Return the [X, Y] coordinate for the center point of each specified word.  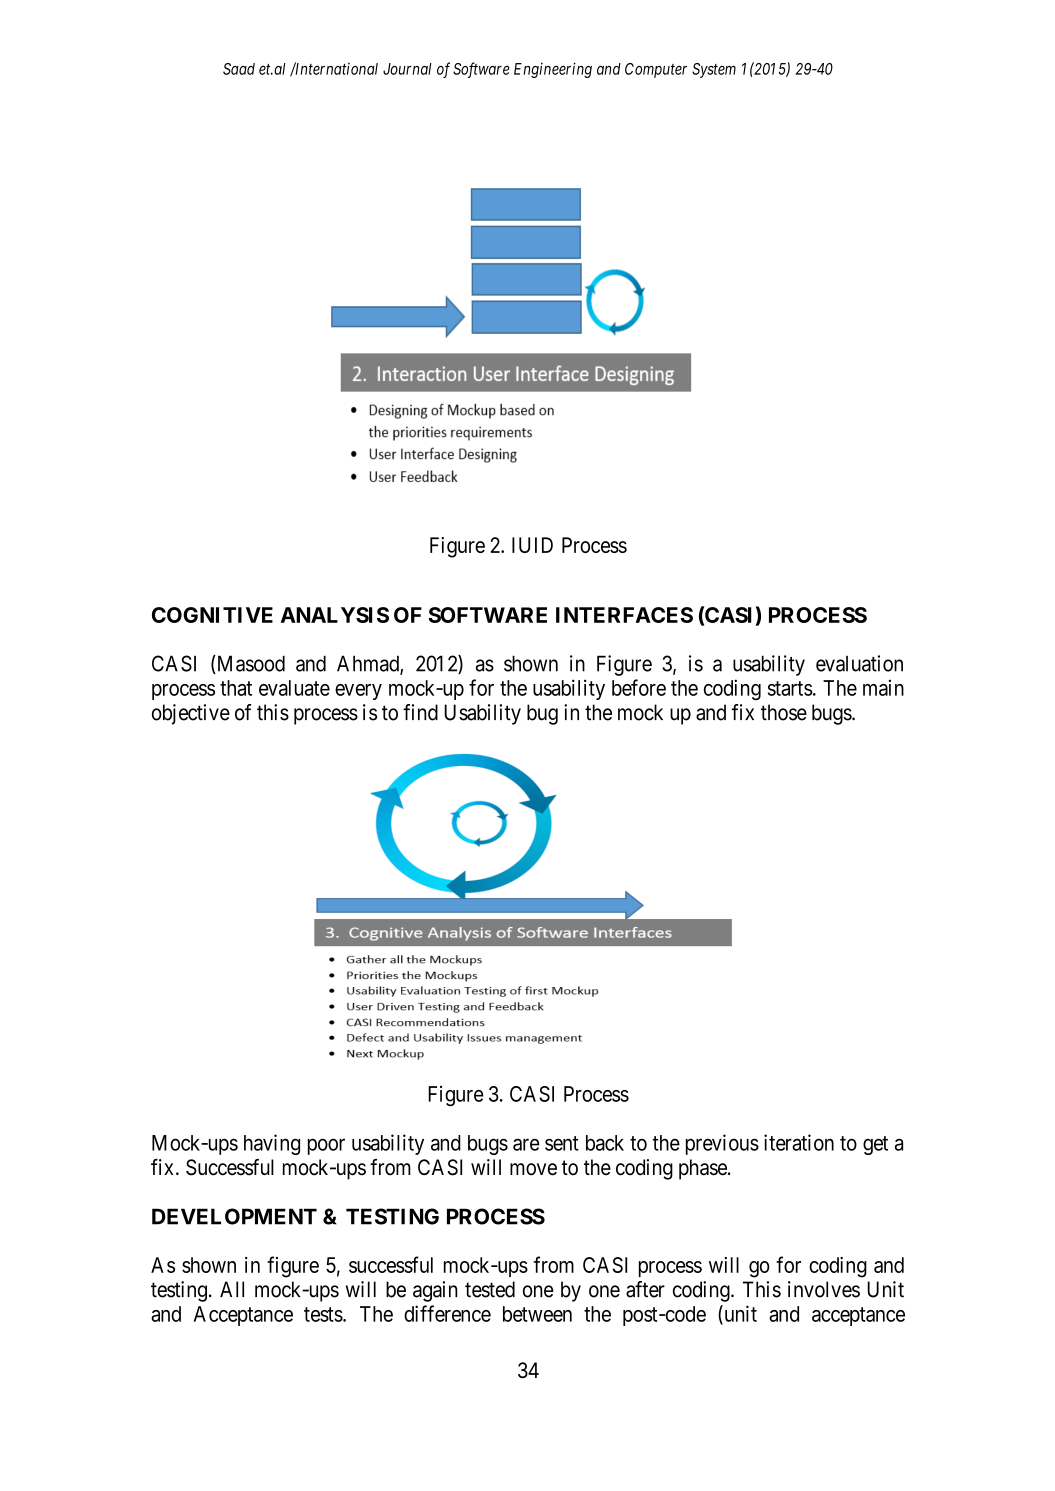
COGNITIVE [212, 615]
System [714, 70]
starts [790, 688]
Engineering [553, 70]
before [639, 687]
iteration [799, 1142]
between [537, 1314]
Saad [239, 69]
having [272, 1144]
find [420, 712]
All [232, 1289]
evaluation [859, 663]
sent [562, 1143]
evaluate [294, 688]
